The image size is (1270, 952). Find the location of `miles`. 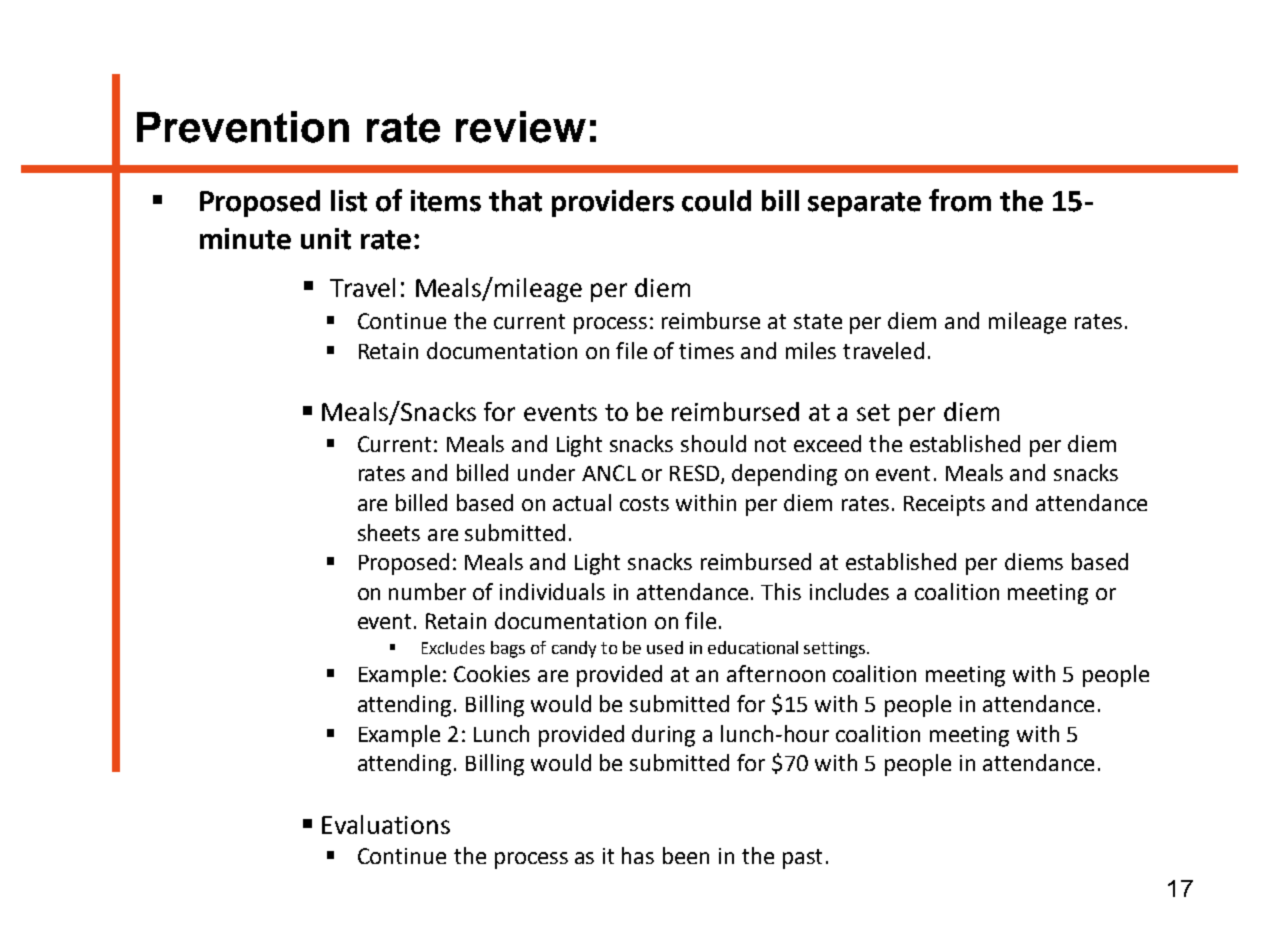

miles is located at coordinates (811, 350).
